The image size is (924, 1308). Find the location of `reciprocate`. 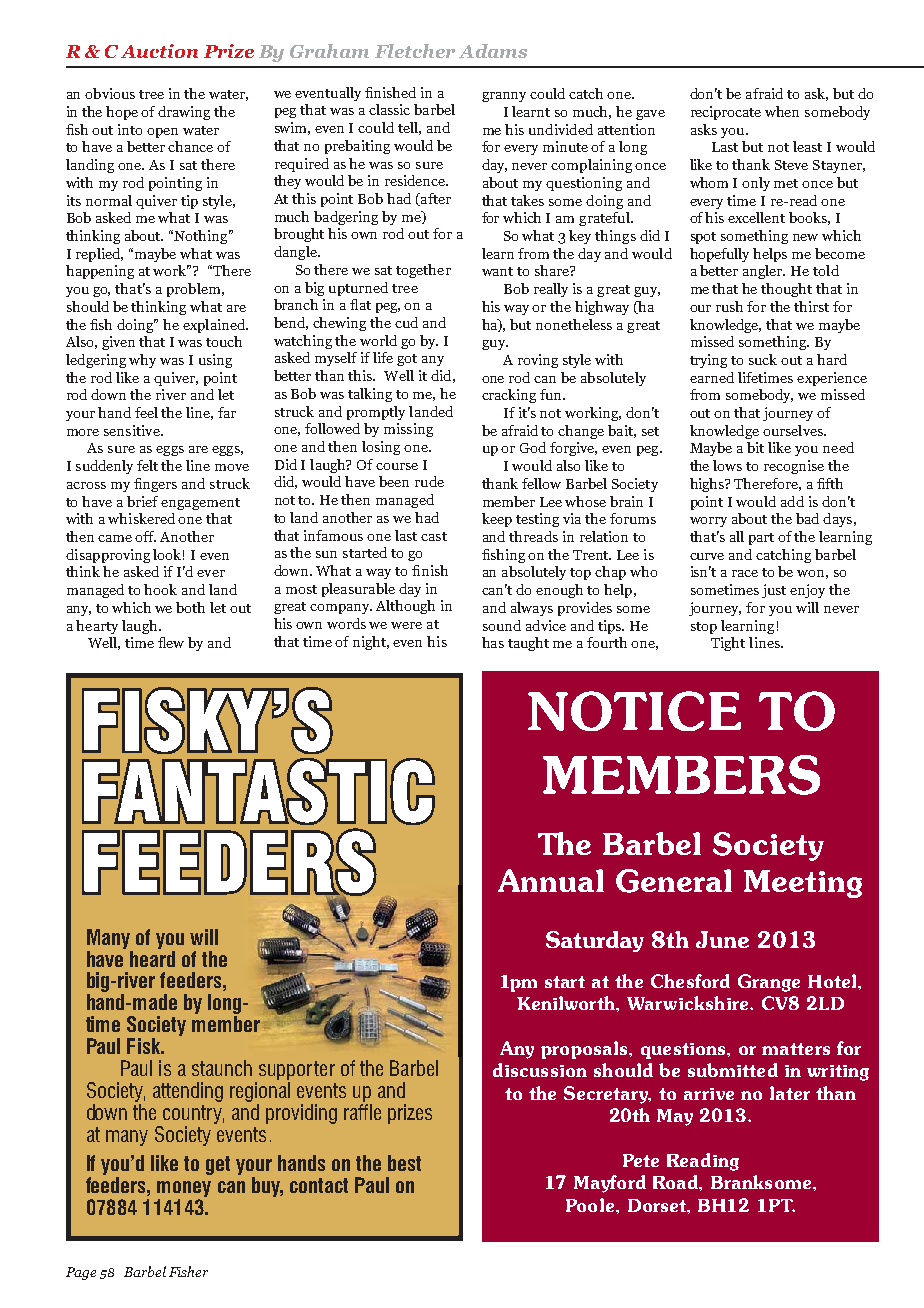

reciprocate is located at coordinates (726, 113).
